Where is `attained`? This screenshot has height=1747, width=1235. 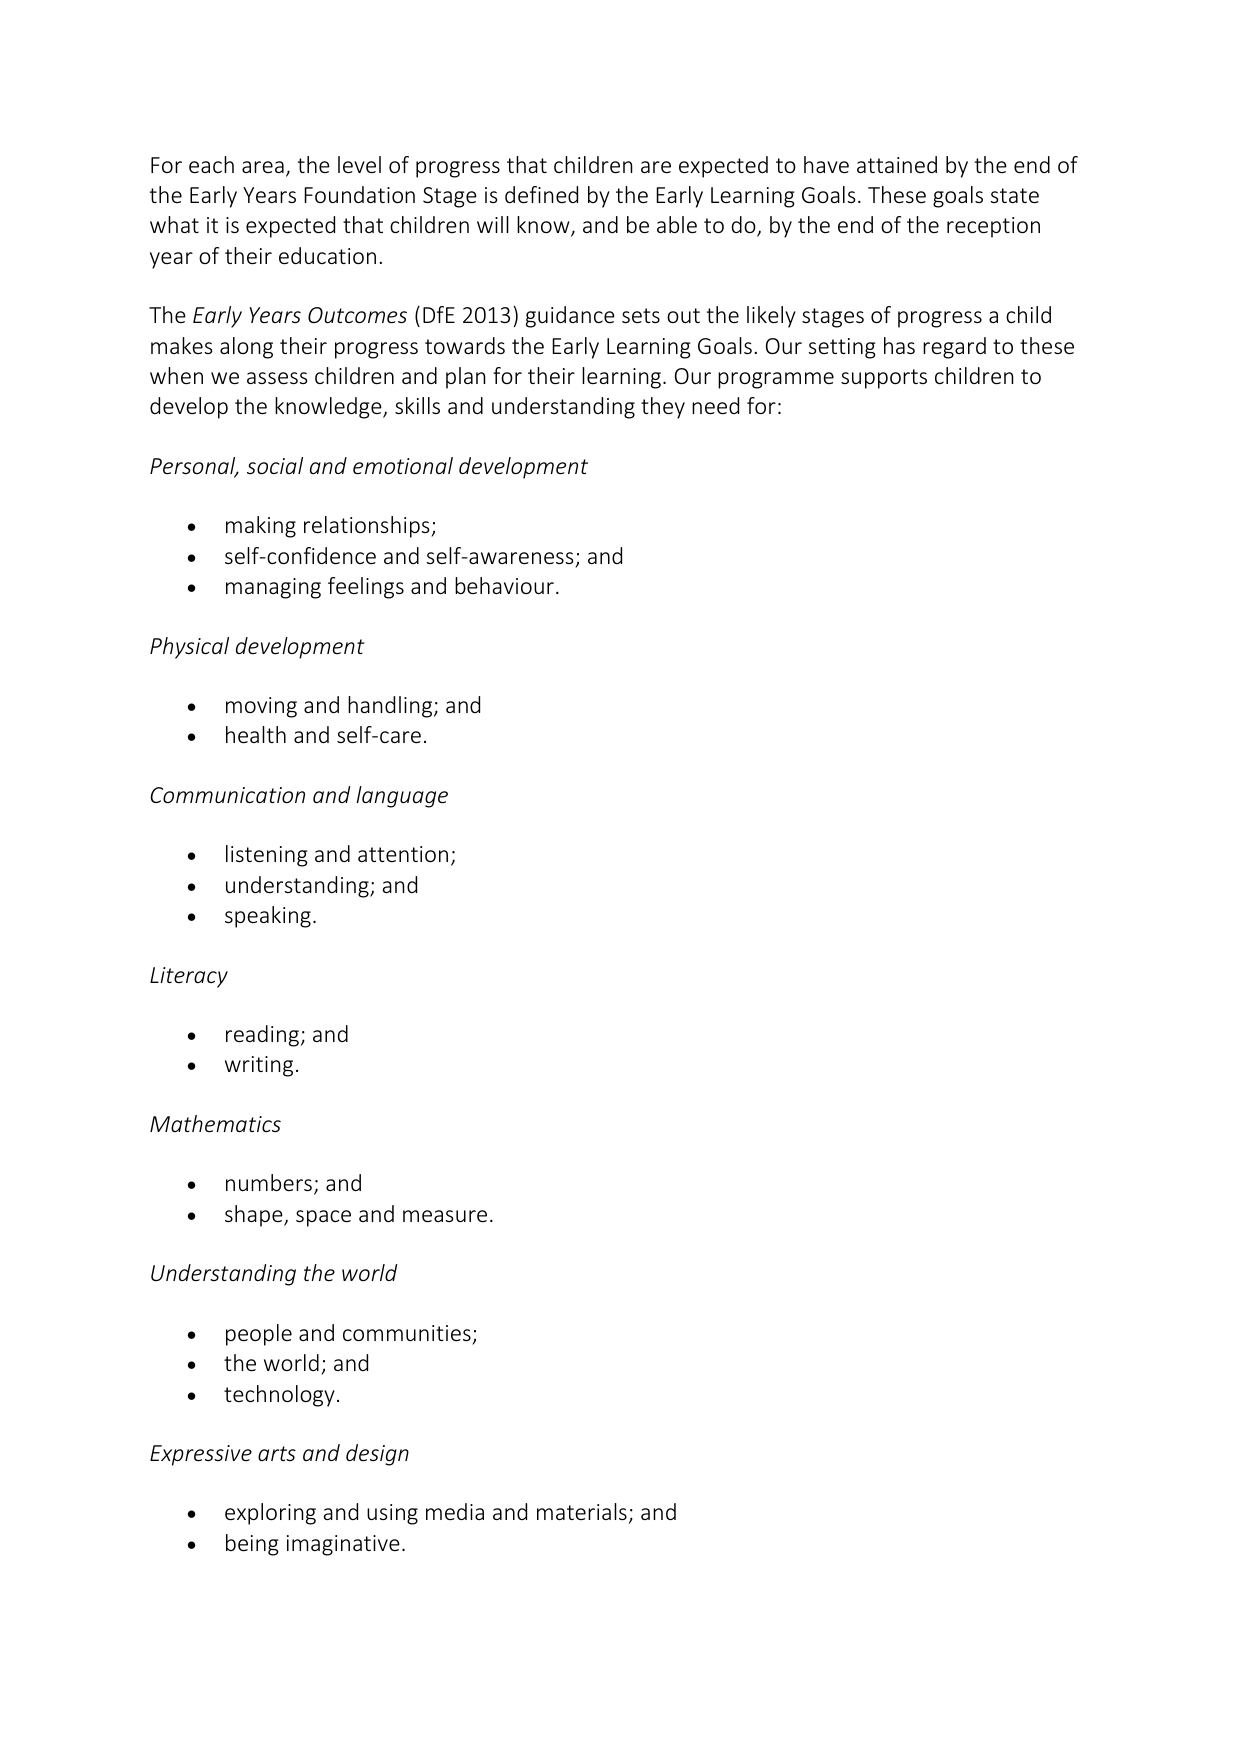 attained is located at coordinates (897, 164).
